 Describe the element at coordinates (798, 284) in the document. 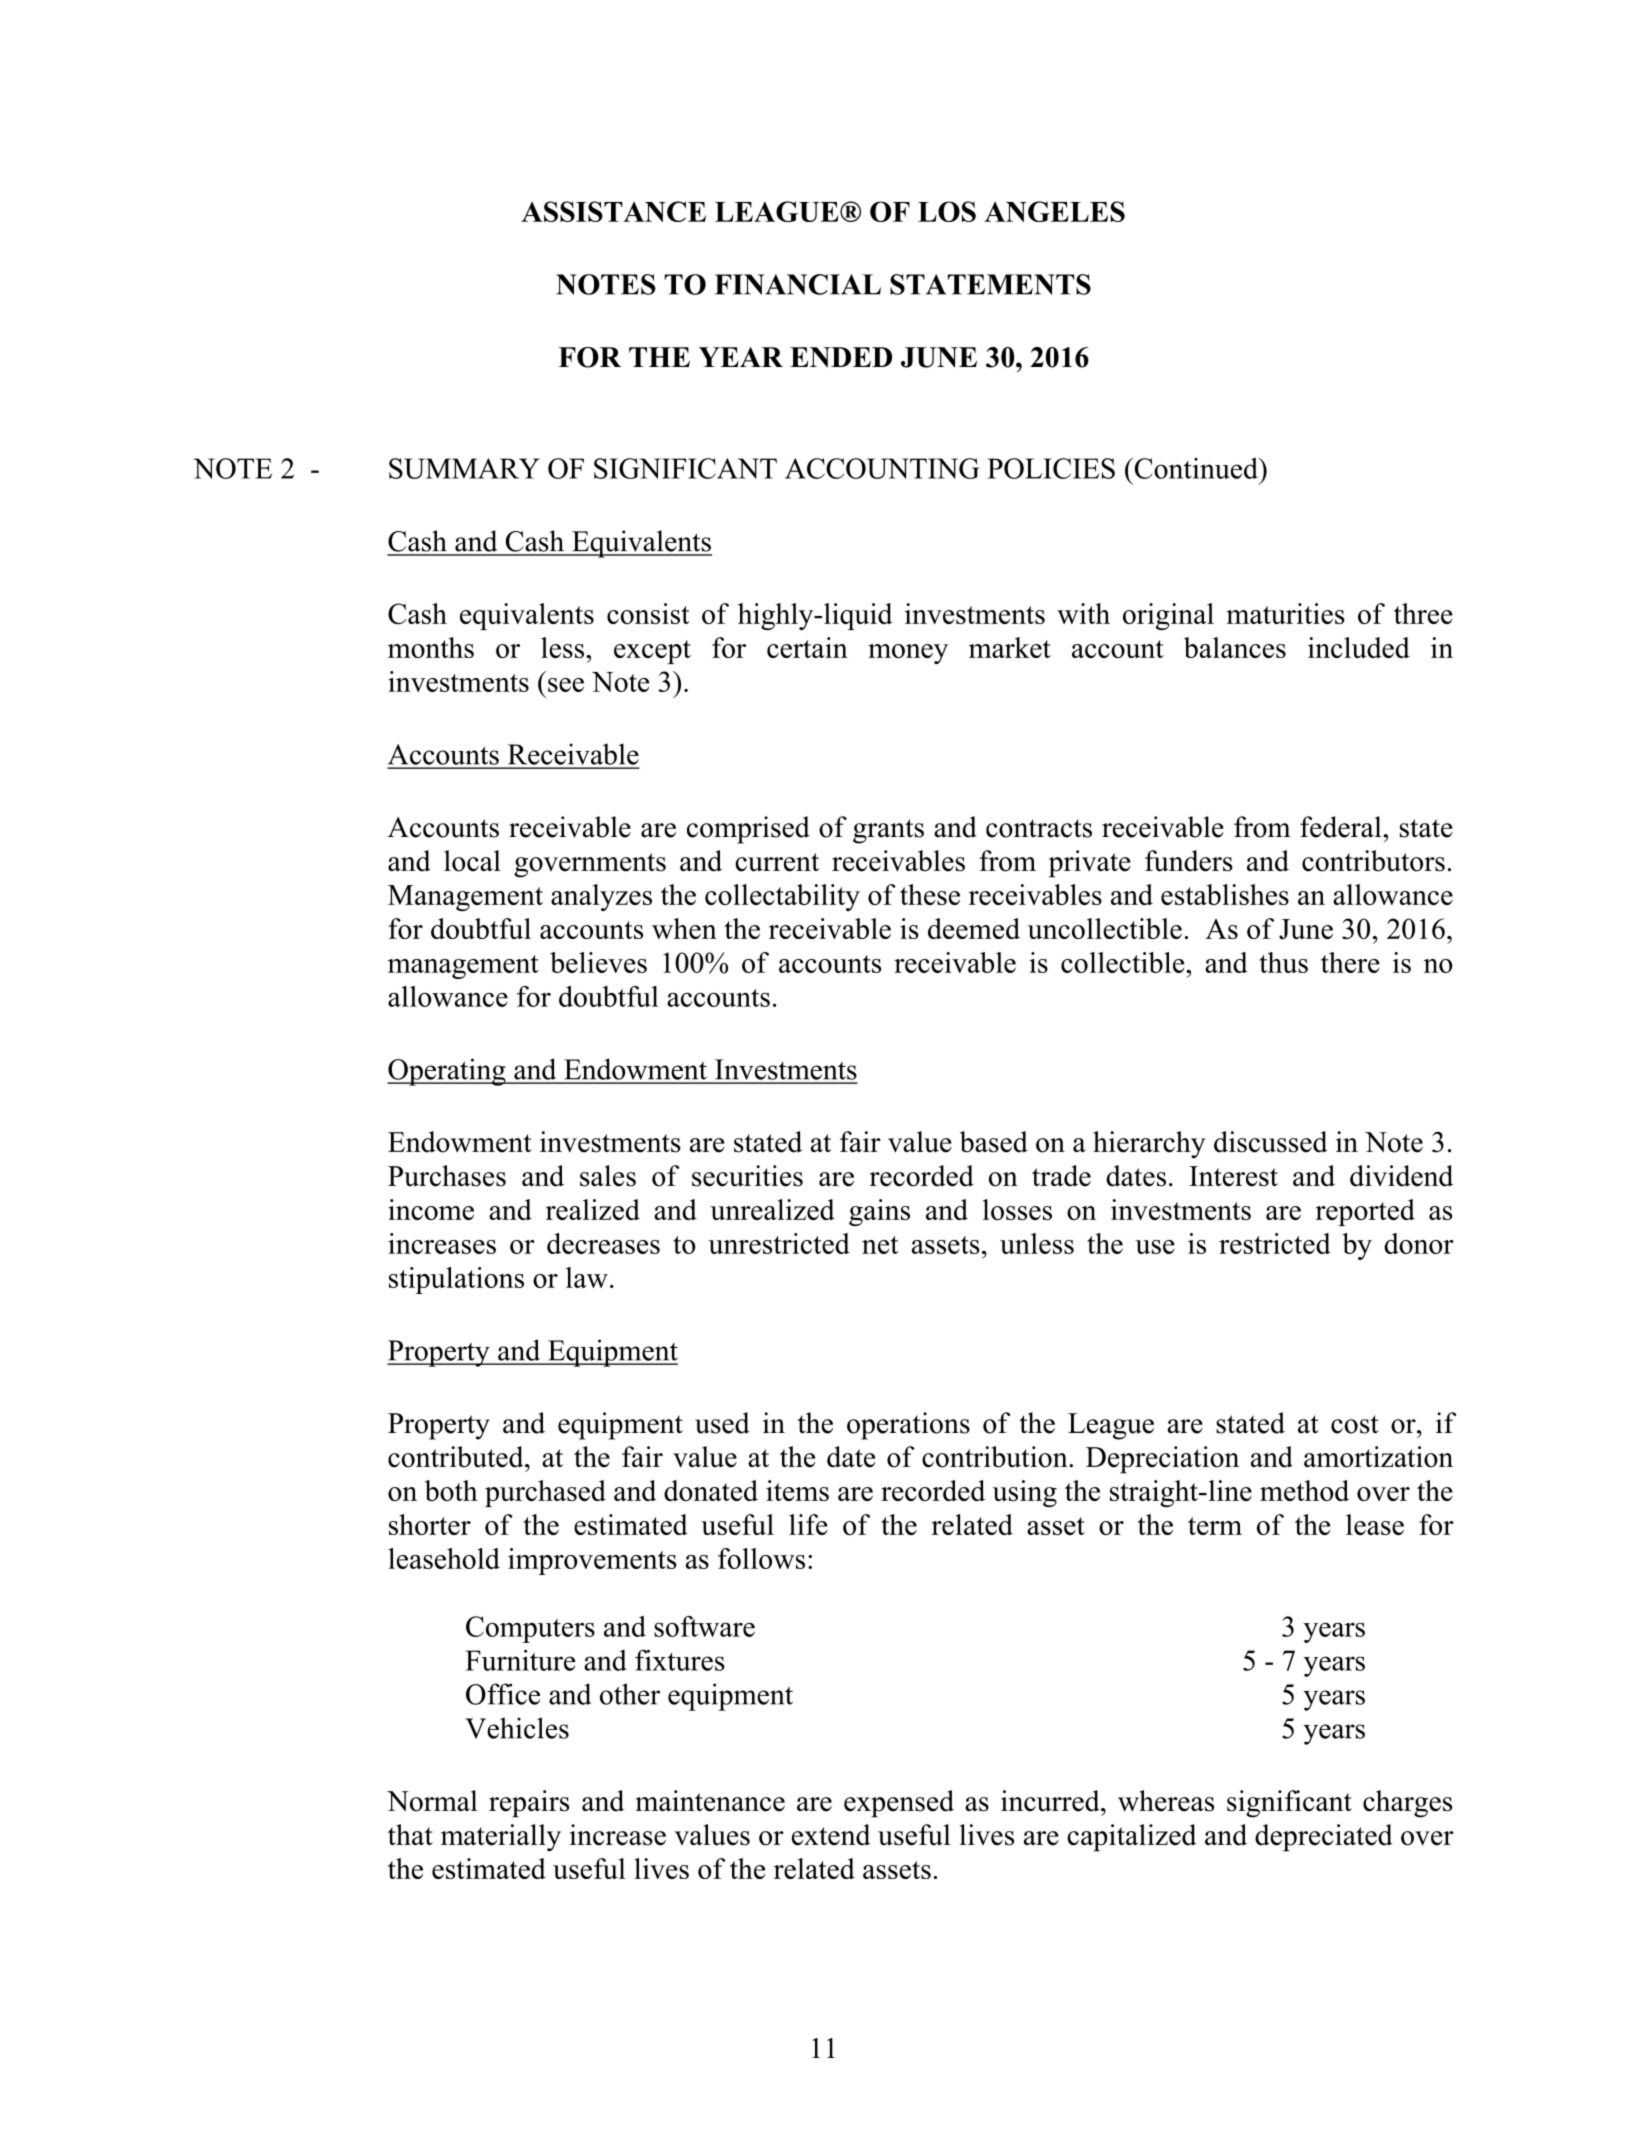

I see `FINANCIAL` at that location.
